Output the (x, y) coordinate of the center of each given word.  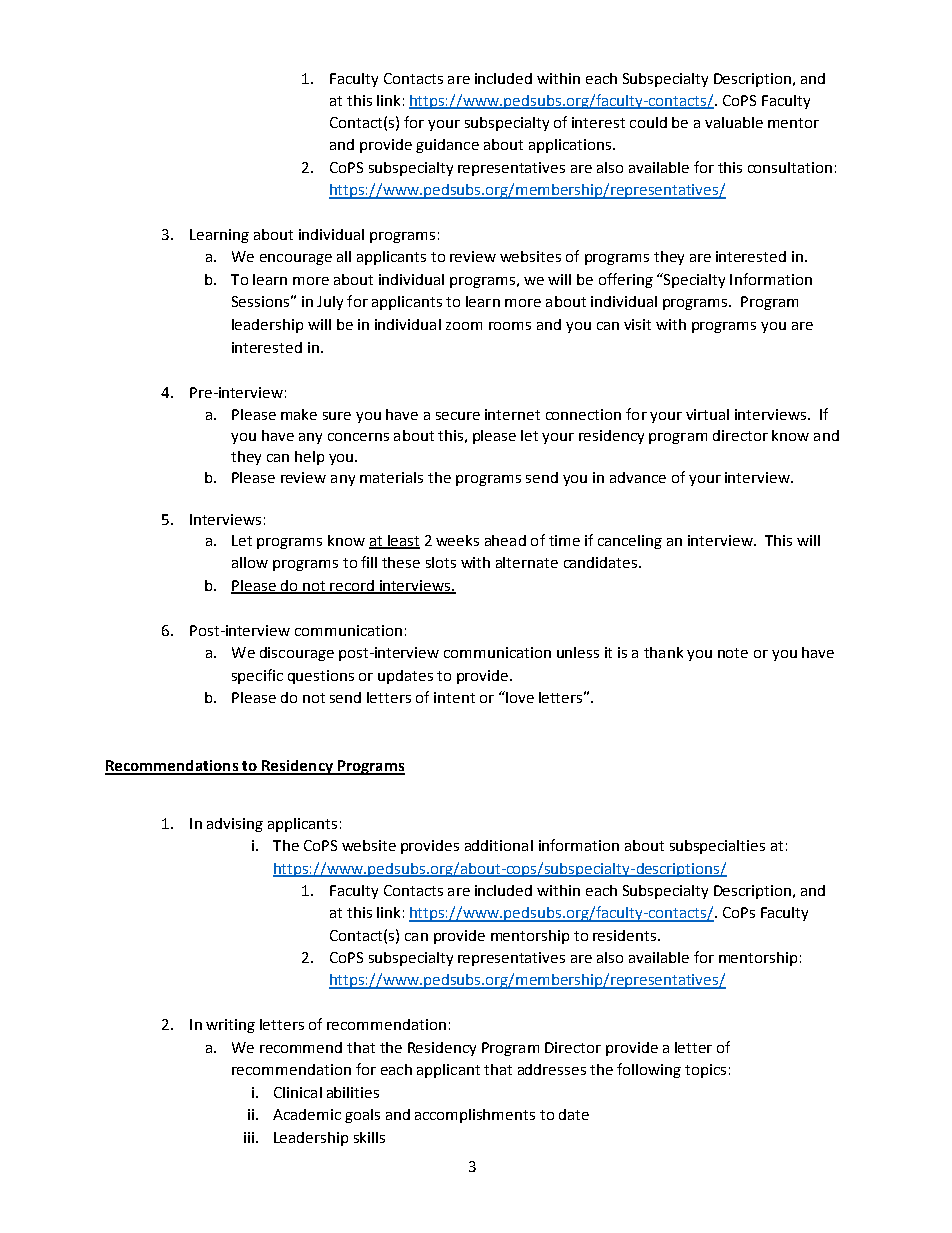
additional (499, 845)
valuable (734, 122)
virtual (707, 414)
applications (570, 146)
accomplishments (475, 1116)
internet (512, 414)
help (309, 458)
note (733, 653)
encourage (296, 259)
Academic (307, 1114)
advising (235, 825)
